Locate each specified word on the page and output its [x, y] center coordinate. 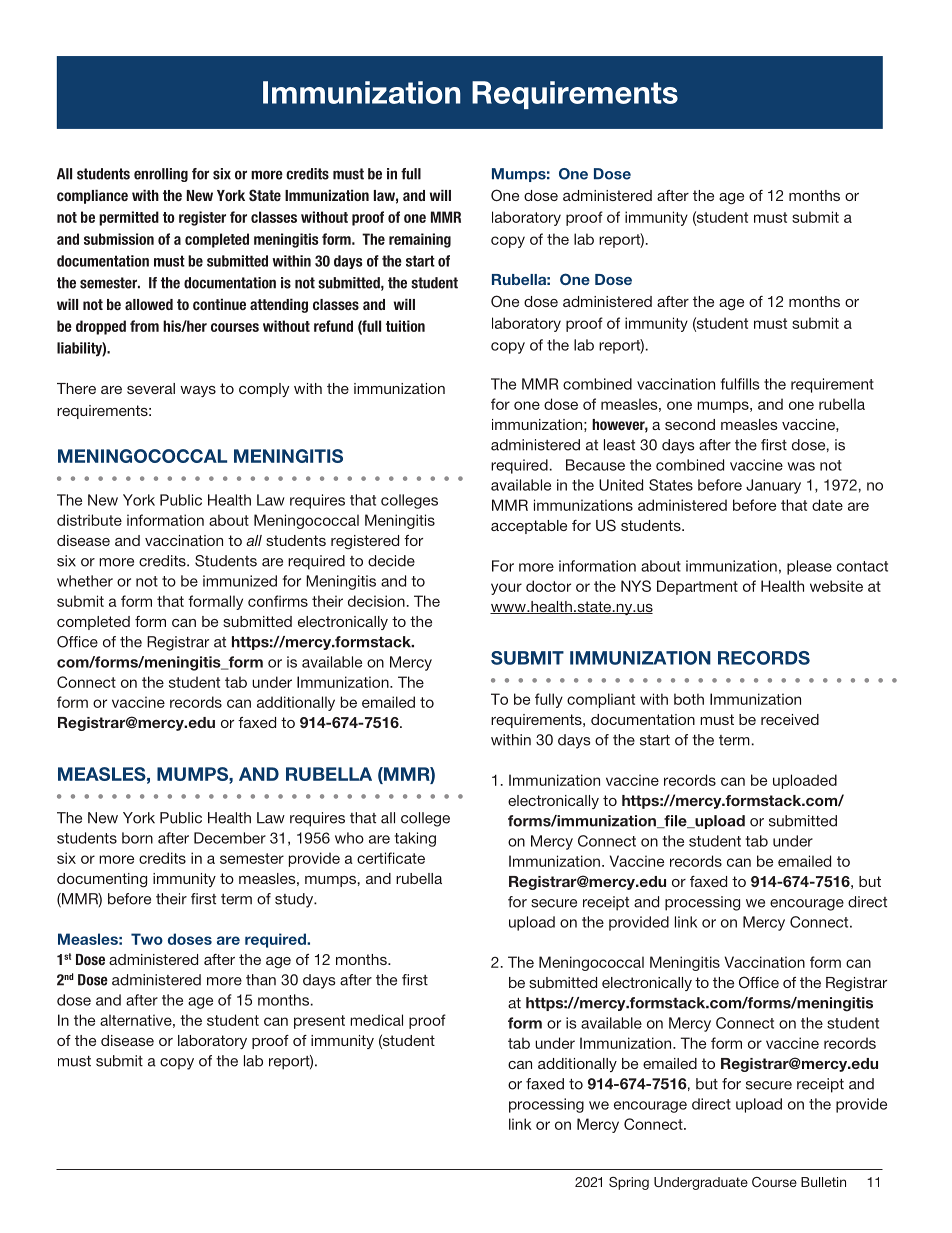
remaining [420, 240]
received [790, 719]
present [319, 1022]
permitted [129, 218]
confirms [278, 601]
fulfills [740, 384]
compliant [601, 700]
